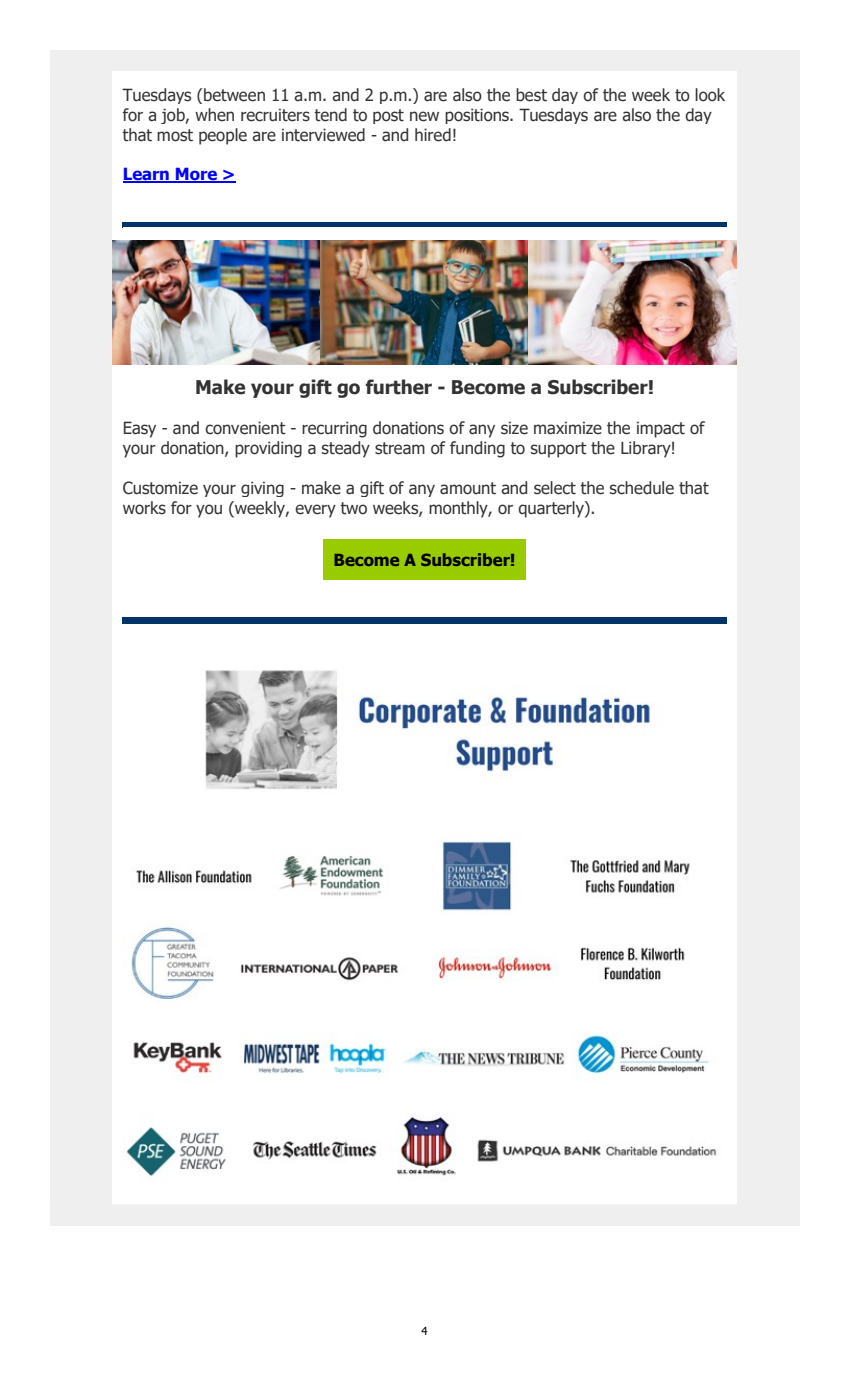 The image size is (849, 1400). I want to click on convenient, so click(245, 428).
